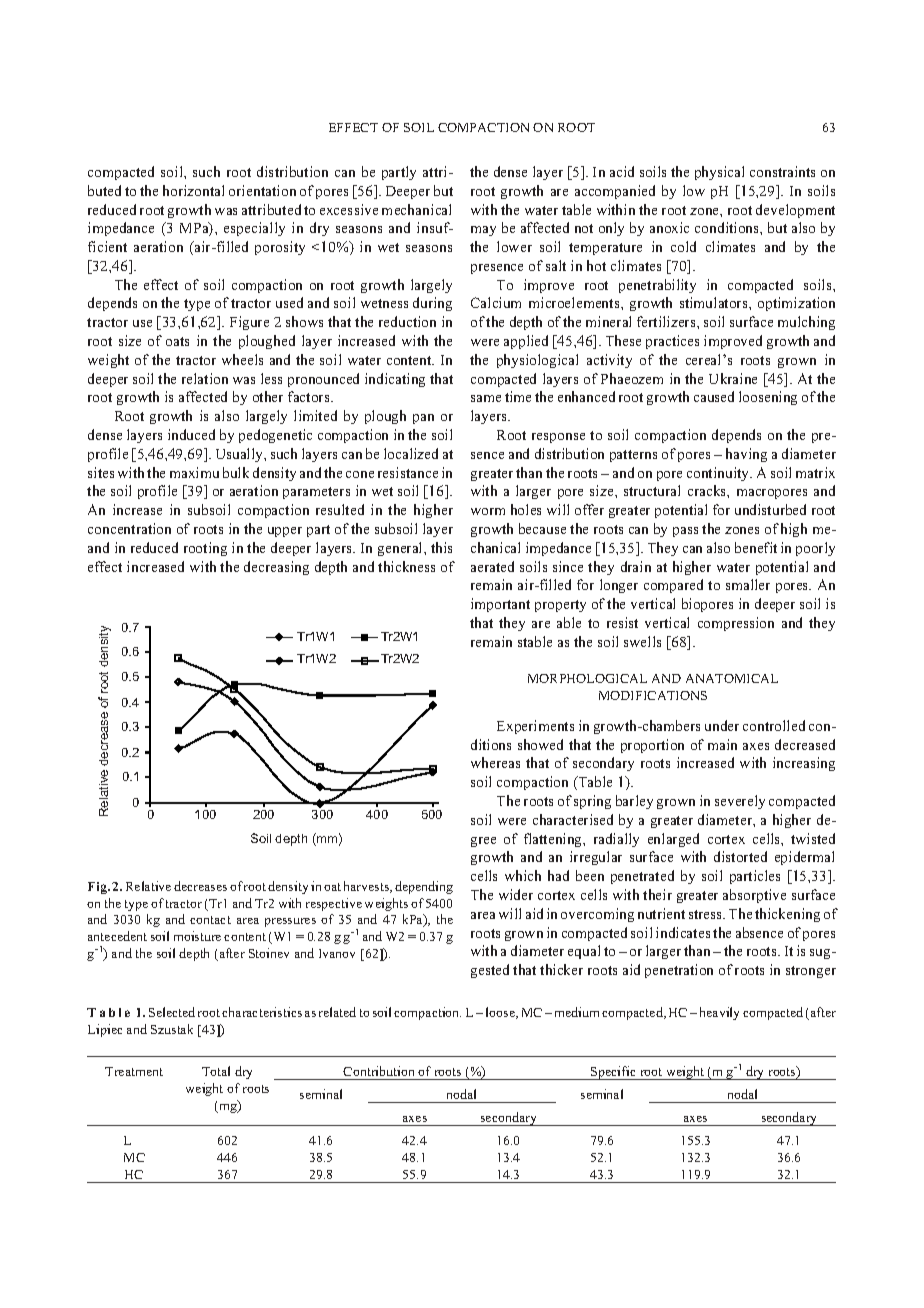  What do you see at coordinates (719, 173) in the image?
I see `physical` at bounding box center [719, 173].
